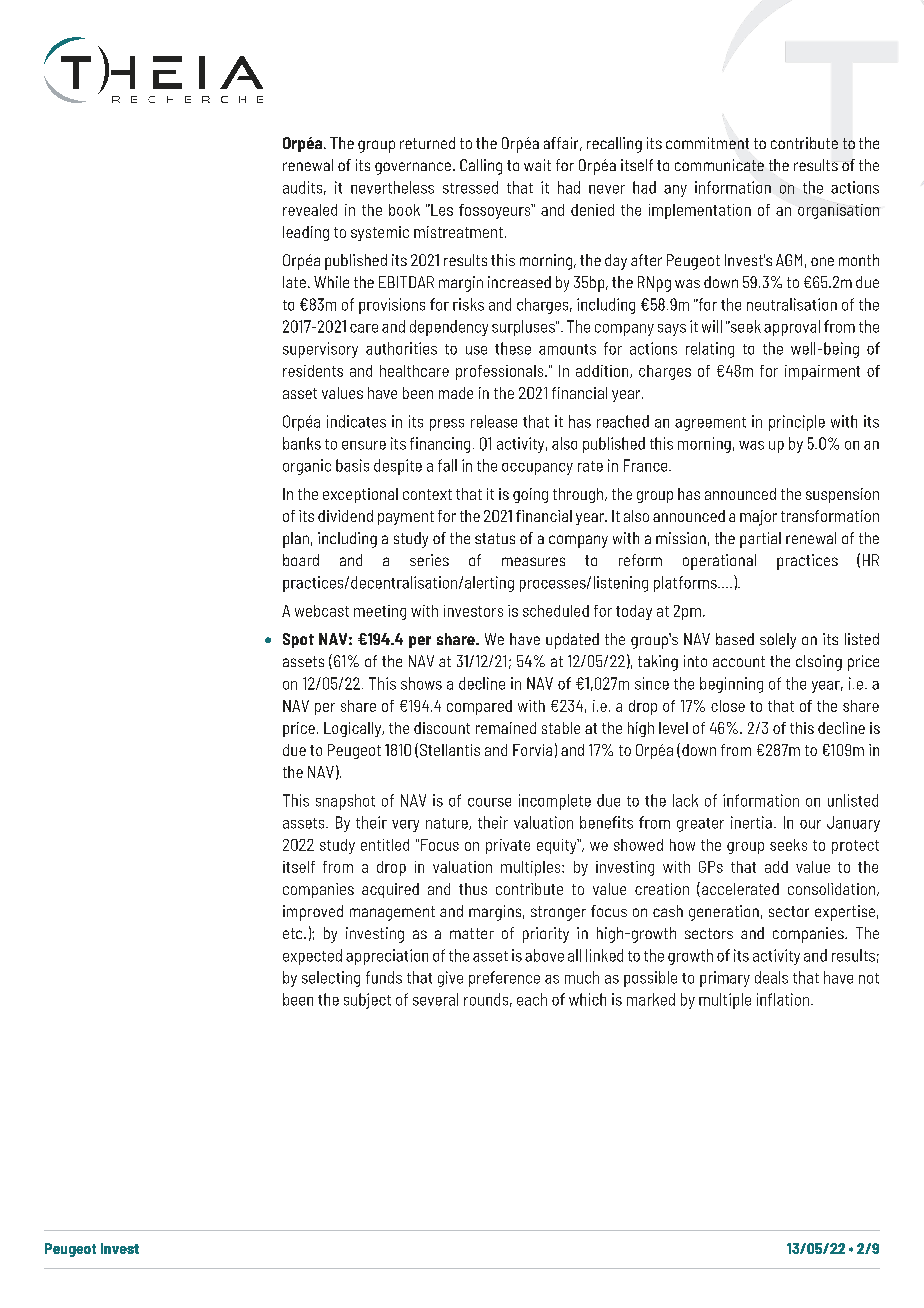 This document has width=924, height=1308. What do you see at coordinates (839, 211) in the document?
I see `organisation` at bounding box center [839, 211].
